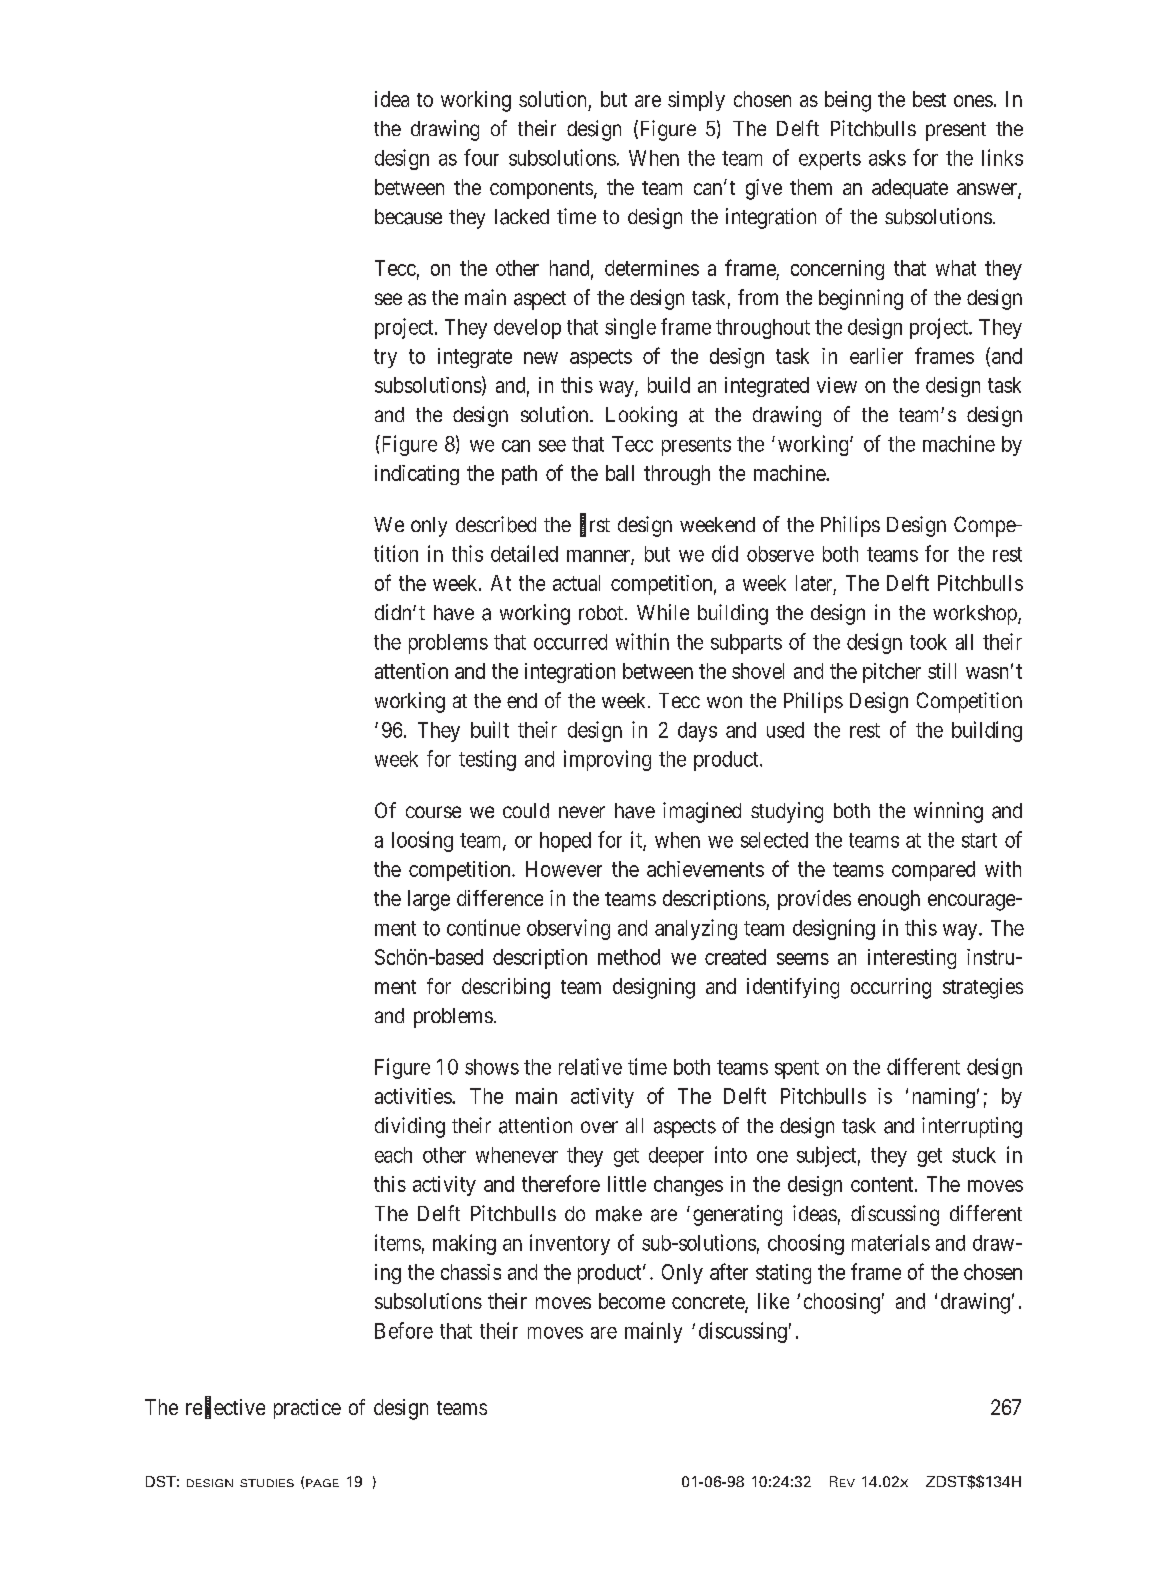  Describe the element at coordinates (607, 760) in the document. I see `improving` at that location.
